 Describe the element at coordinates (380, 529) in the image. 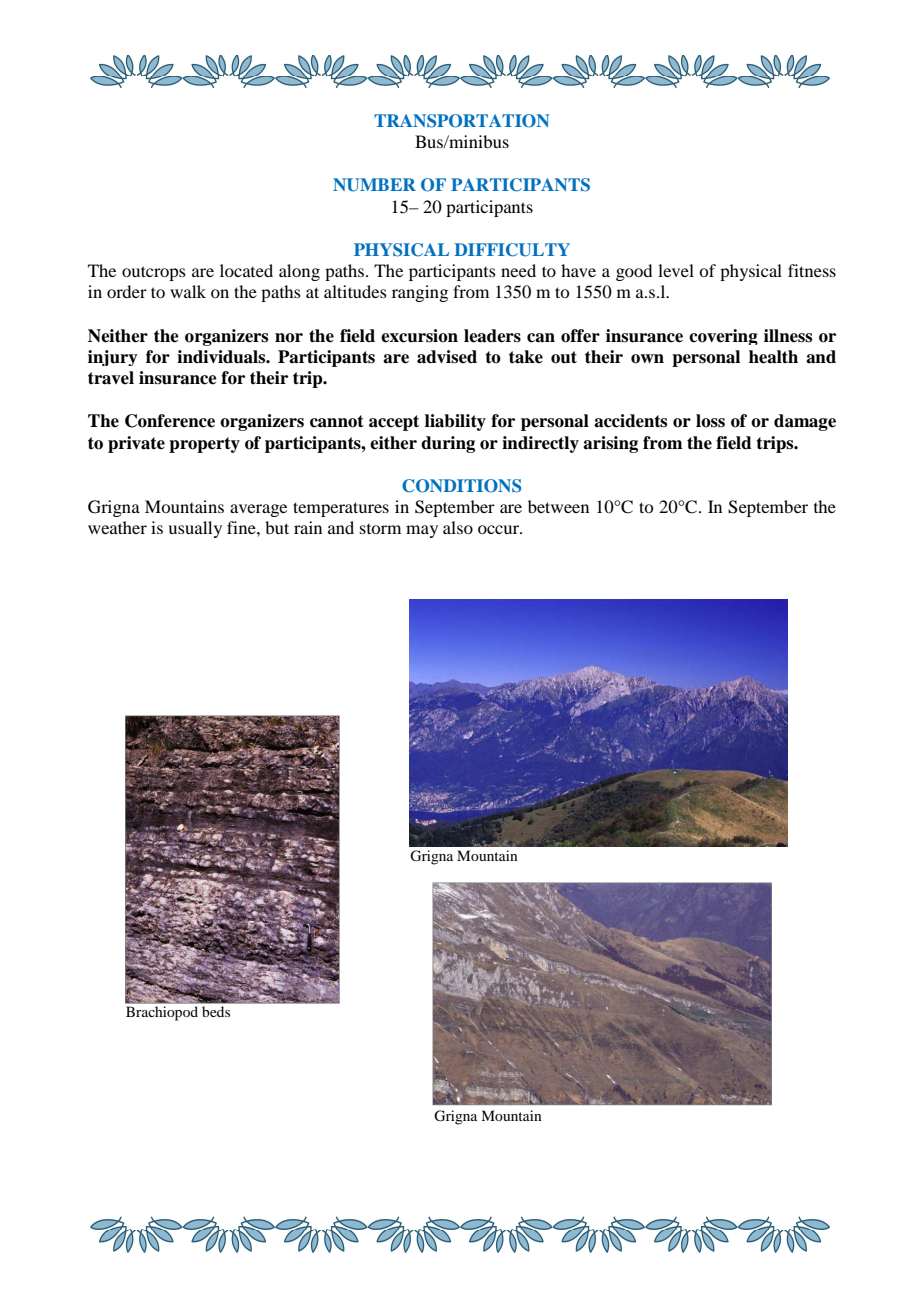

I see `storm` at that location.
